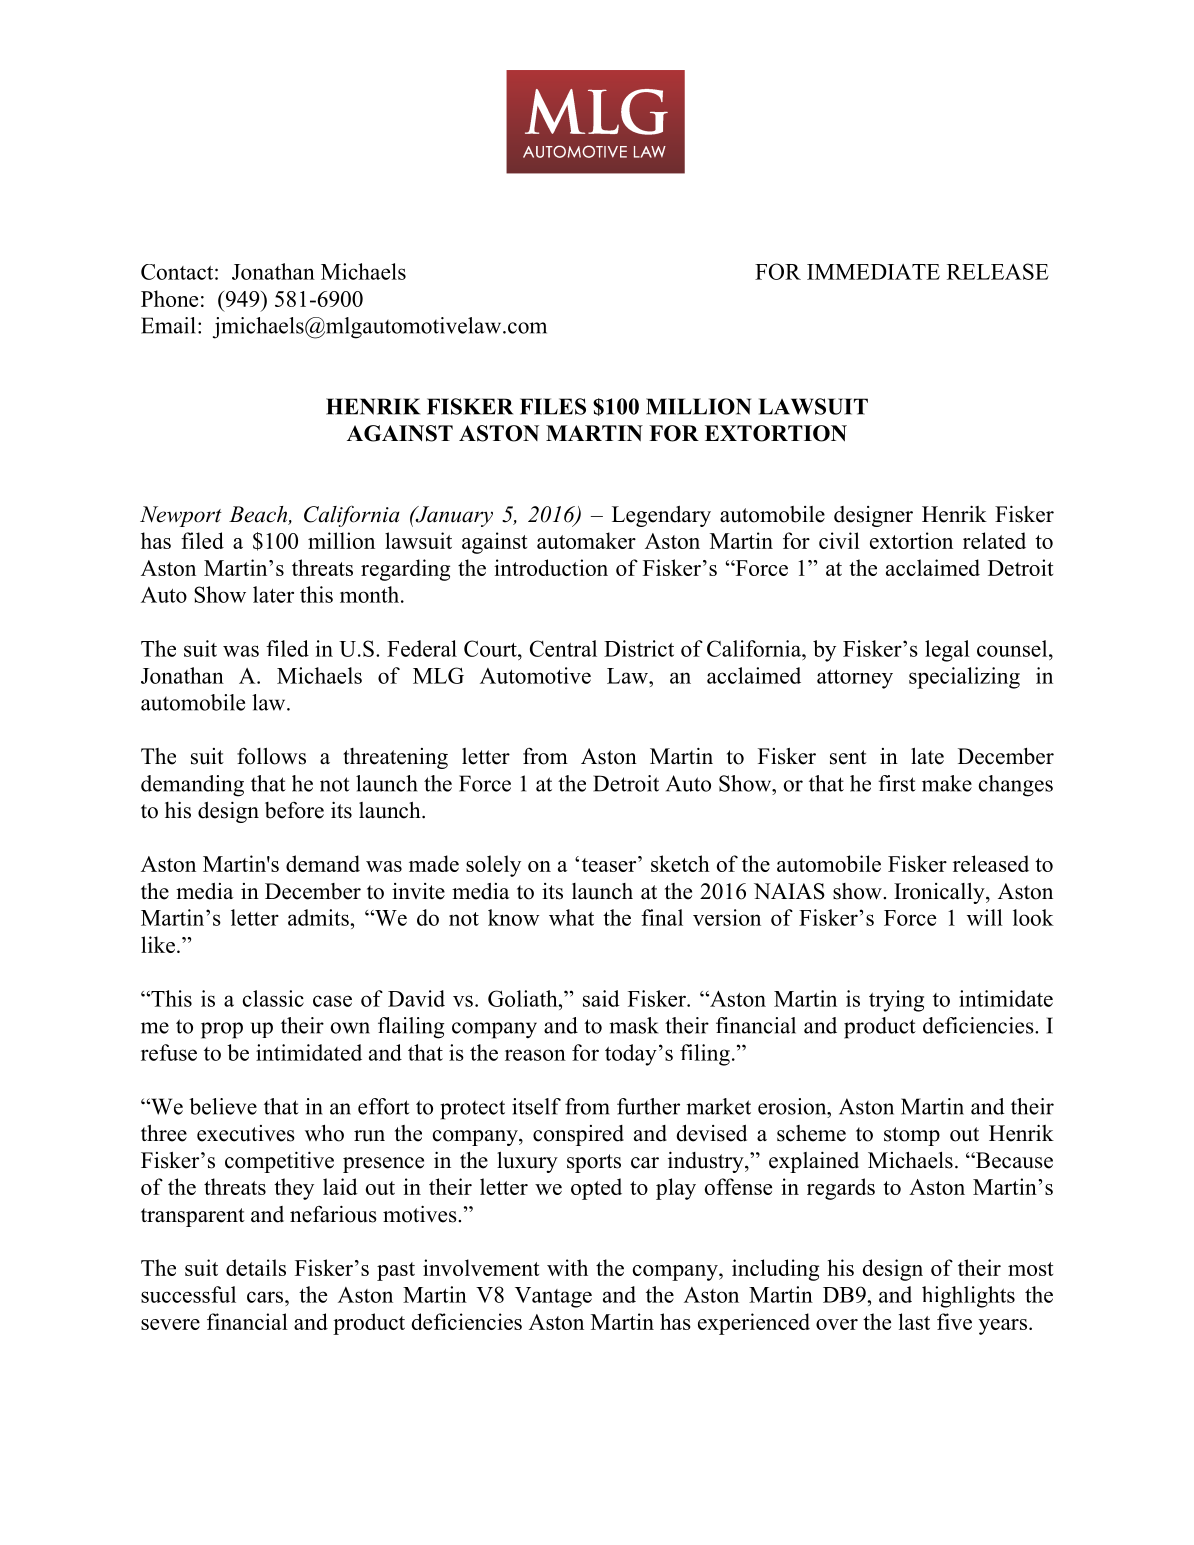 The width and height of the screenshot is (1194, 1545). I want to click on Legendary, so click(661, 516).
